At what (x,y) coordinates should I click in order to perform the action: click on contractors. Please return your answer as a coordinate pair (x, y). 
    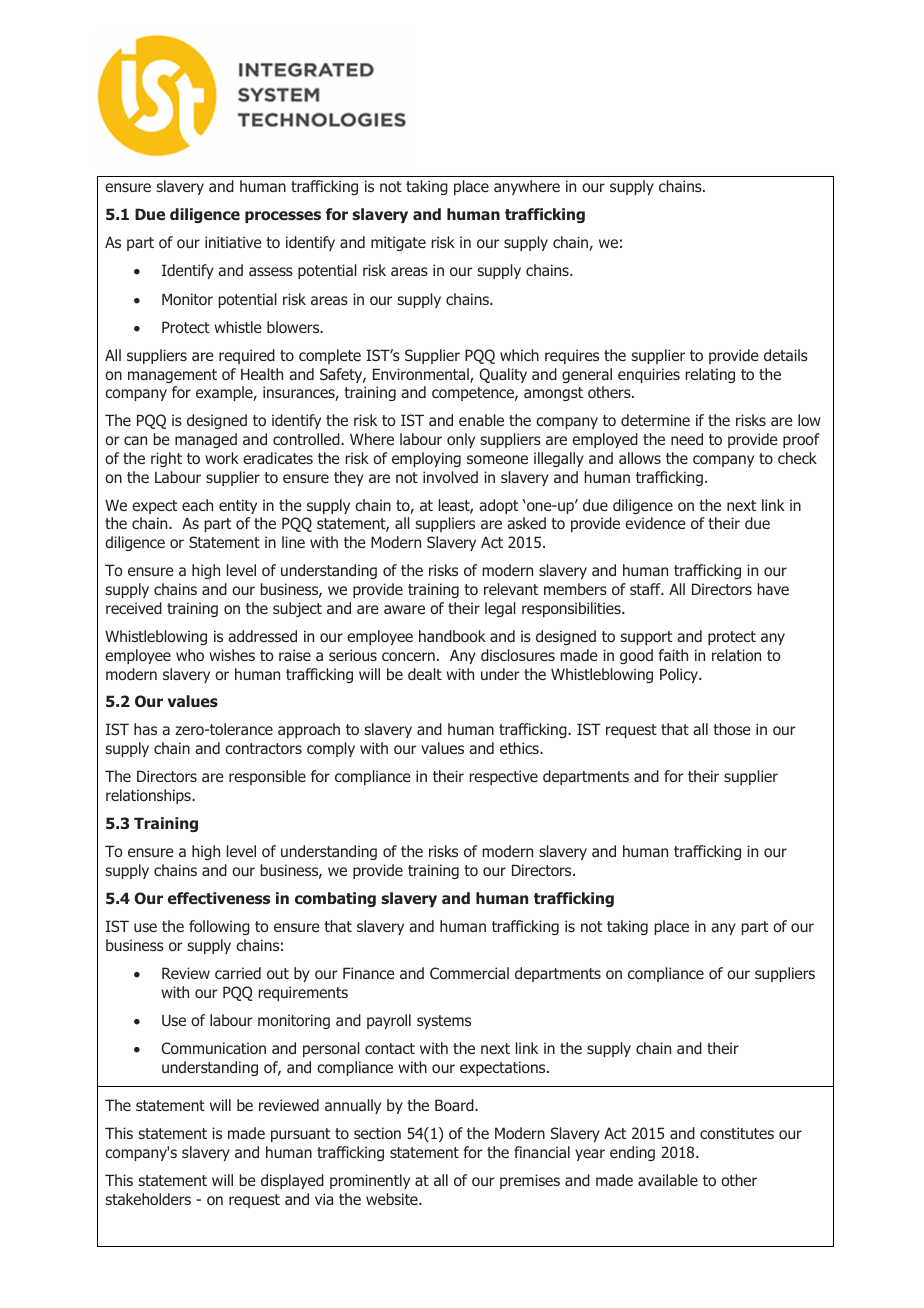
    Looking at the image, I should click on (263, 748).
